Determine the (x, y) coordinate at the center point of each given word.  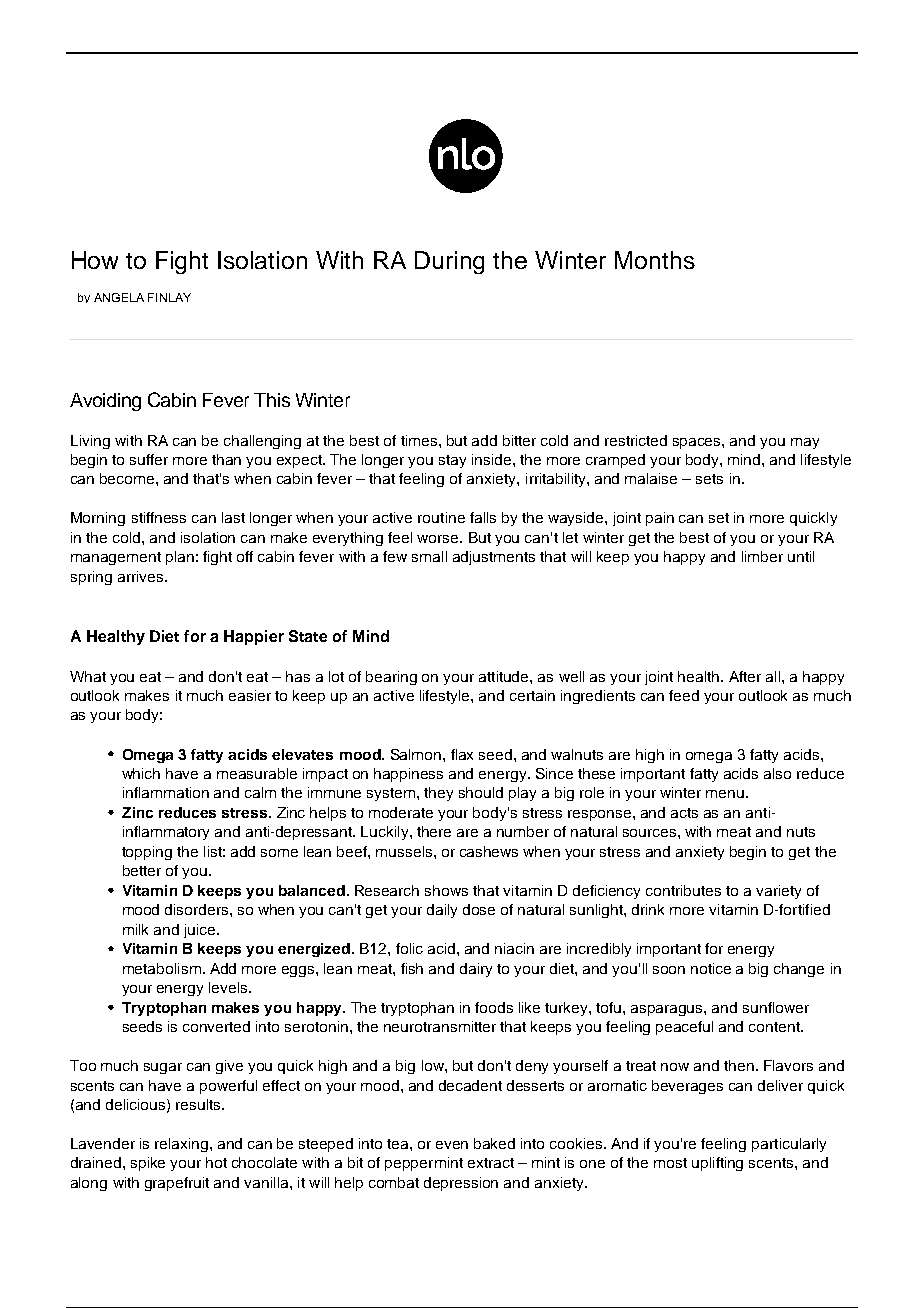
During (449, 262)
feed (684, 695)
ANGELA (119, 297)
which (141, 773)
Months (655, 260)
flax (462, 754)
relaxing (183, 1145)
